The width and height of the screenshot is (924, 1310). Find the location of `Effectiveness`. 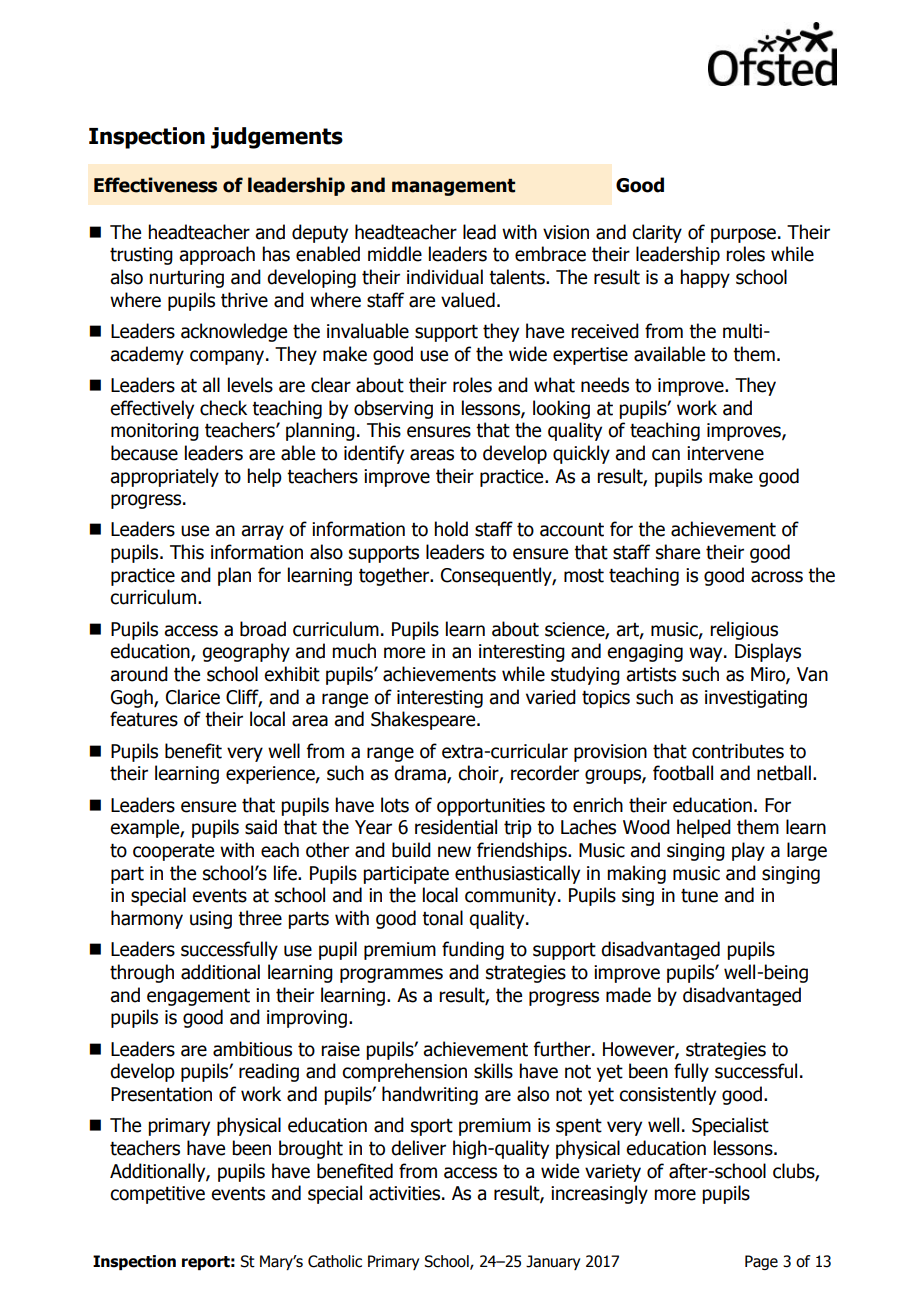

Effectiveness is located at coordinates (155, 185).
